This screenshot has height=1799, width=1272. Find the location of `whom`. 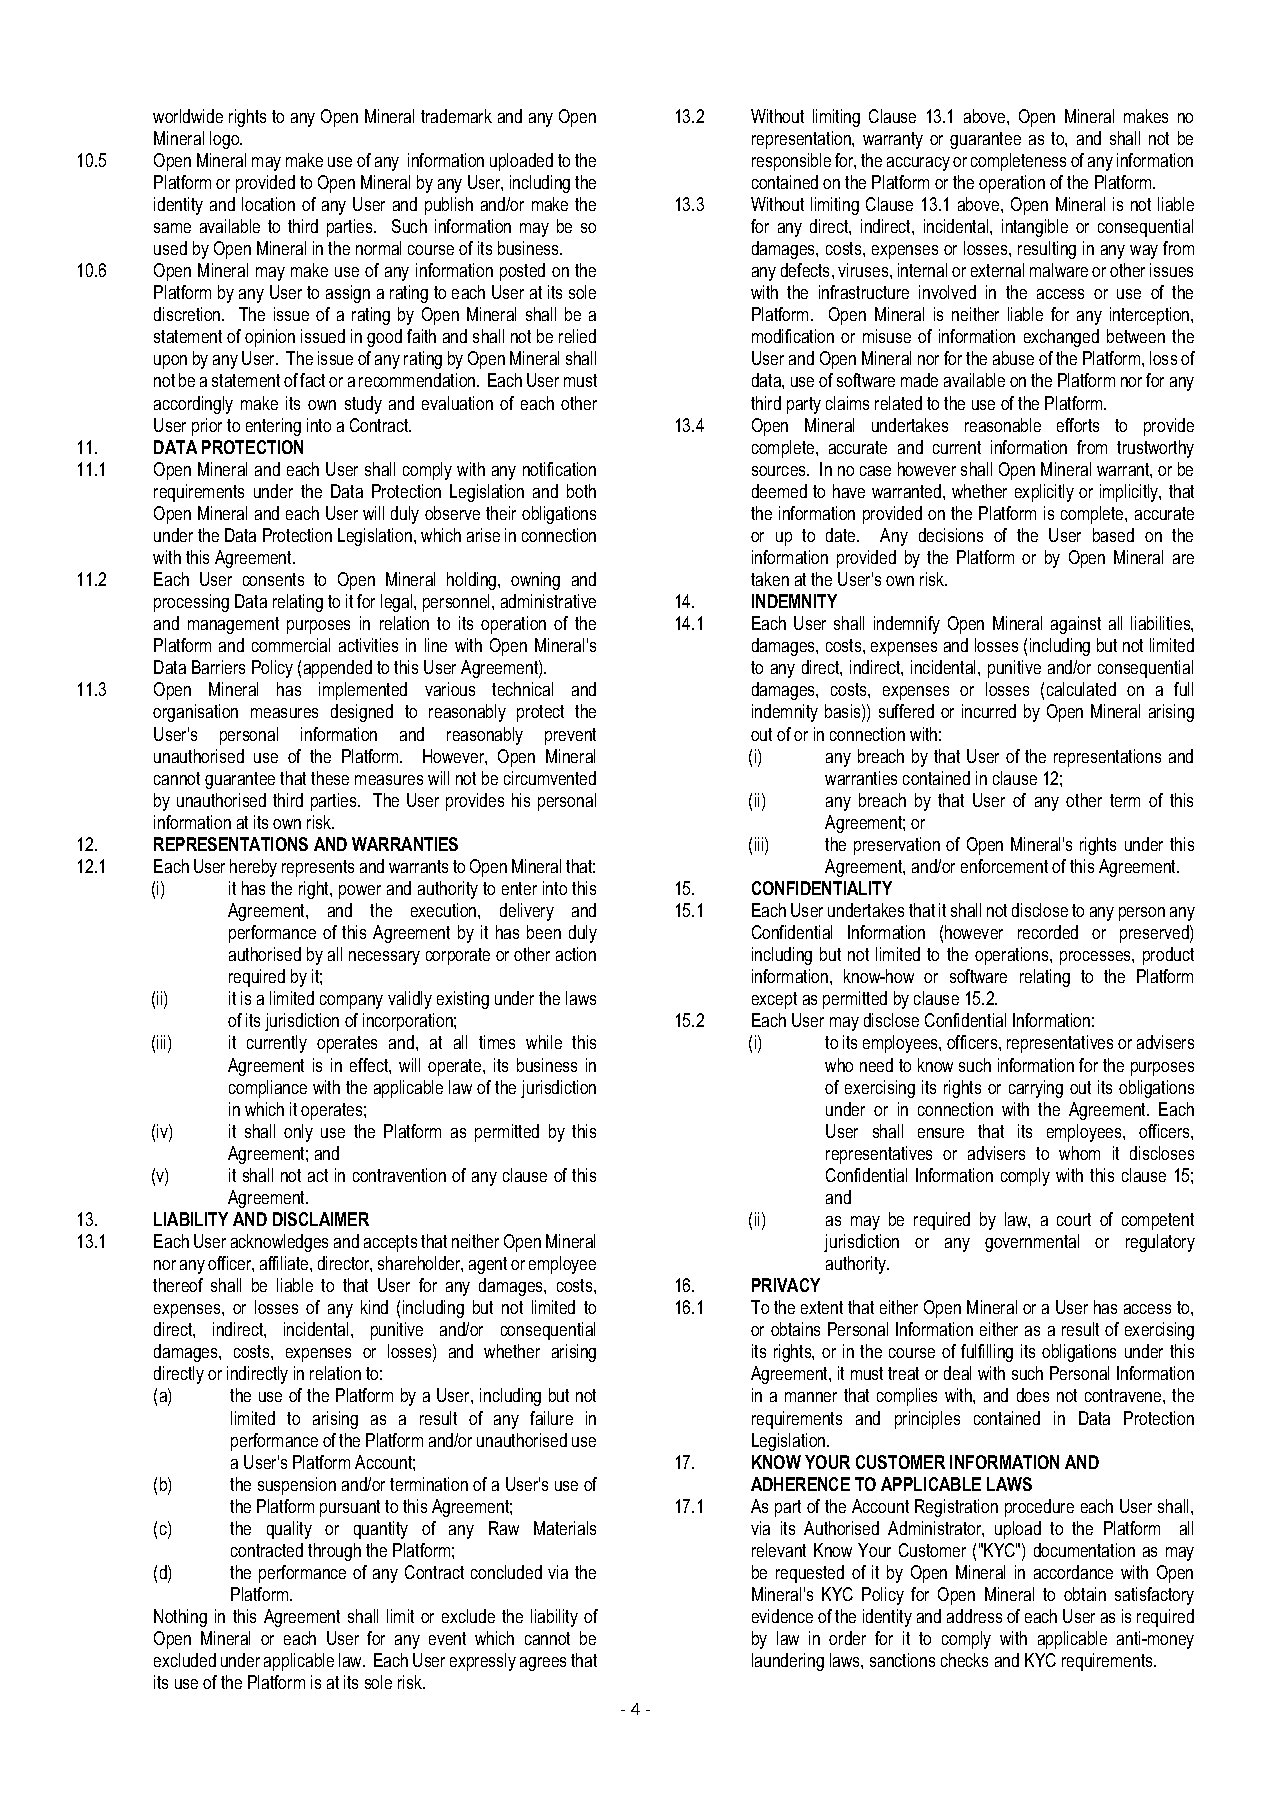

whom is located at coordinates (1079, 1153).
